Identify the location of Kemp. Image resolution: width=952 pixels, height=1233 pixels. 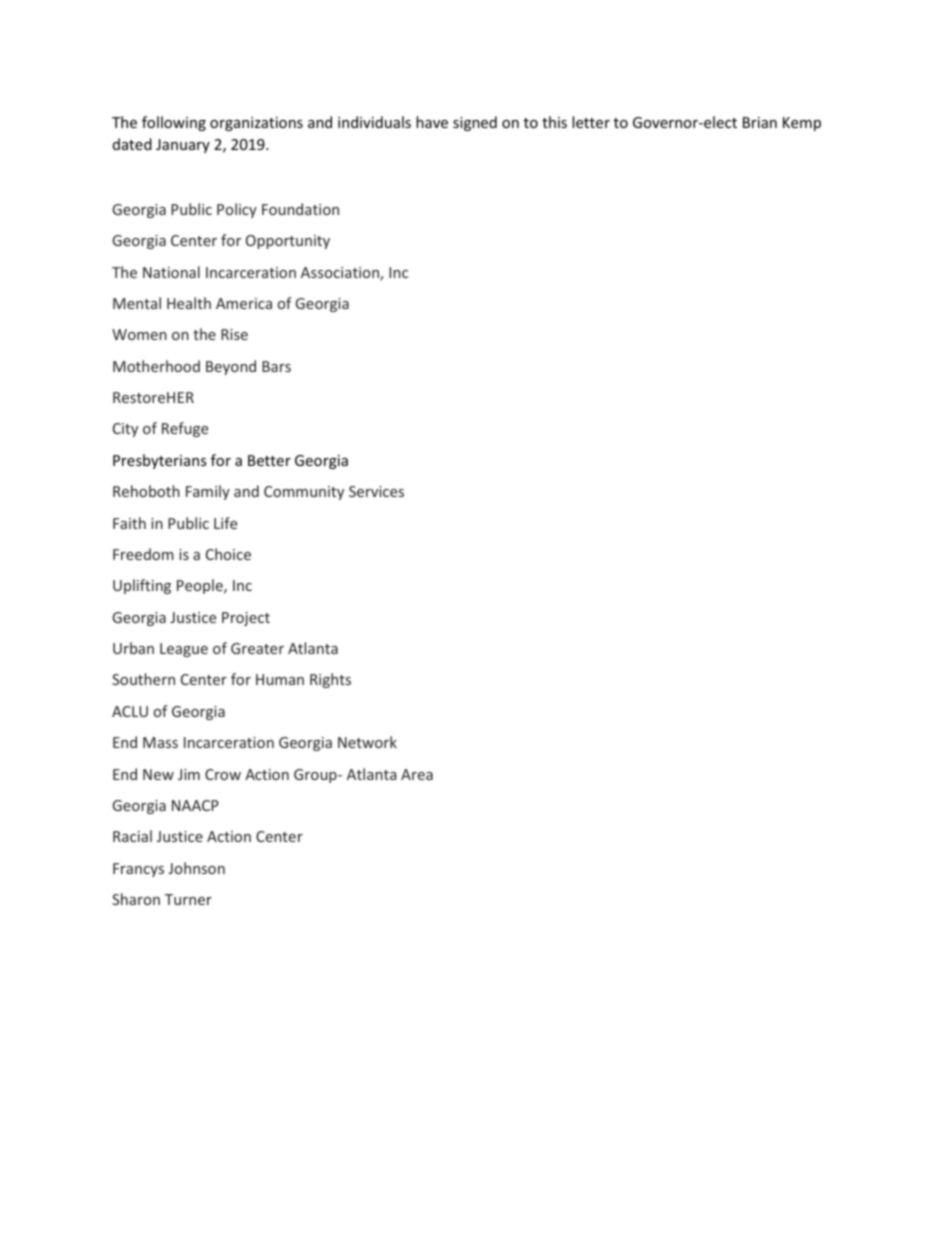
(802, 124).
